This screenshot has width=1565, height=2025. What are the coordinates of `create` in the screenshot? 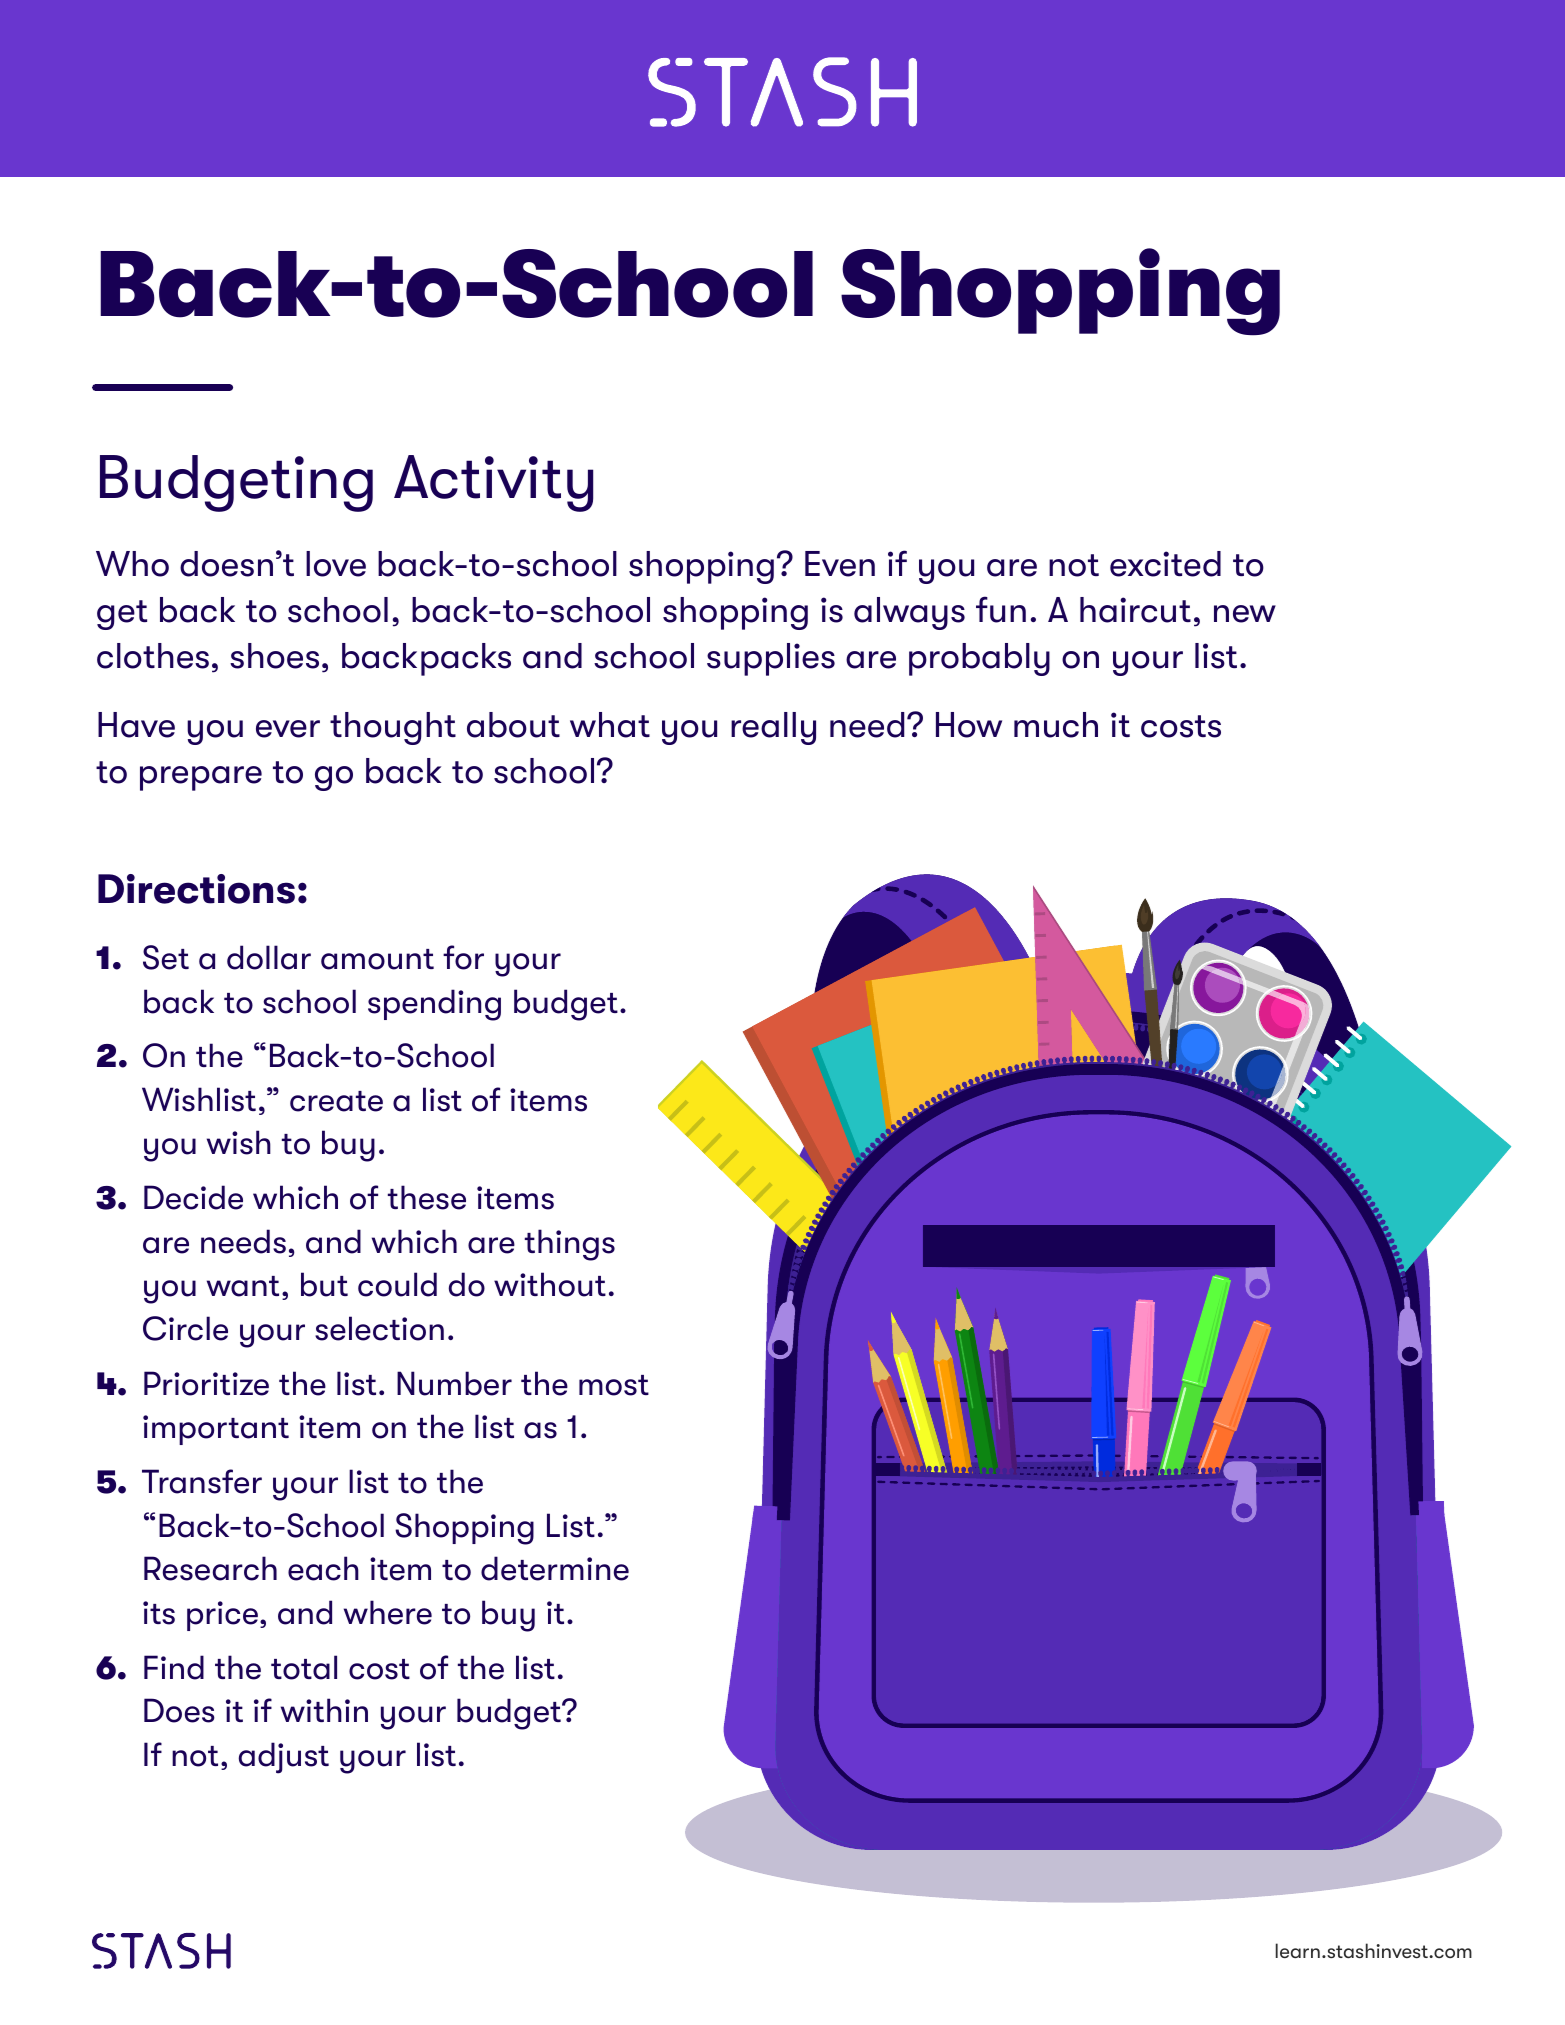 It's located at (336, 1101).
